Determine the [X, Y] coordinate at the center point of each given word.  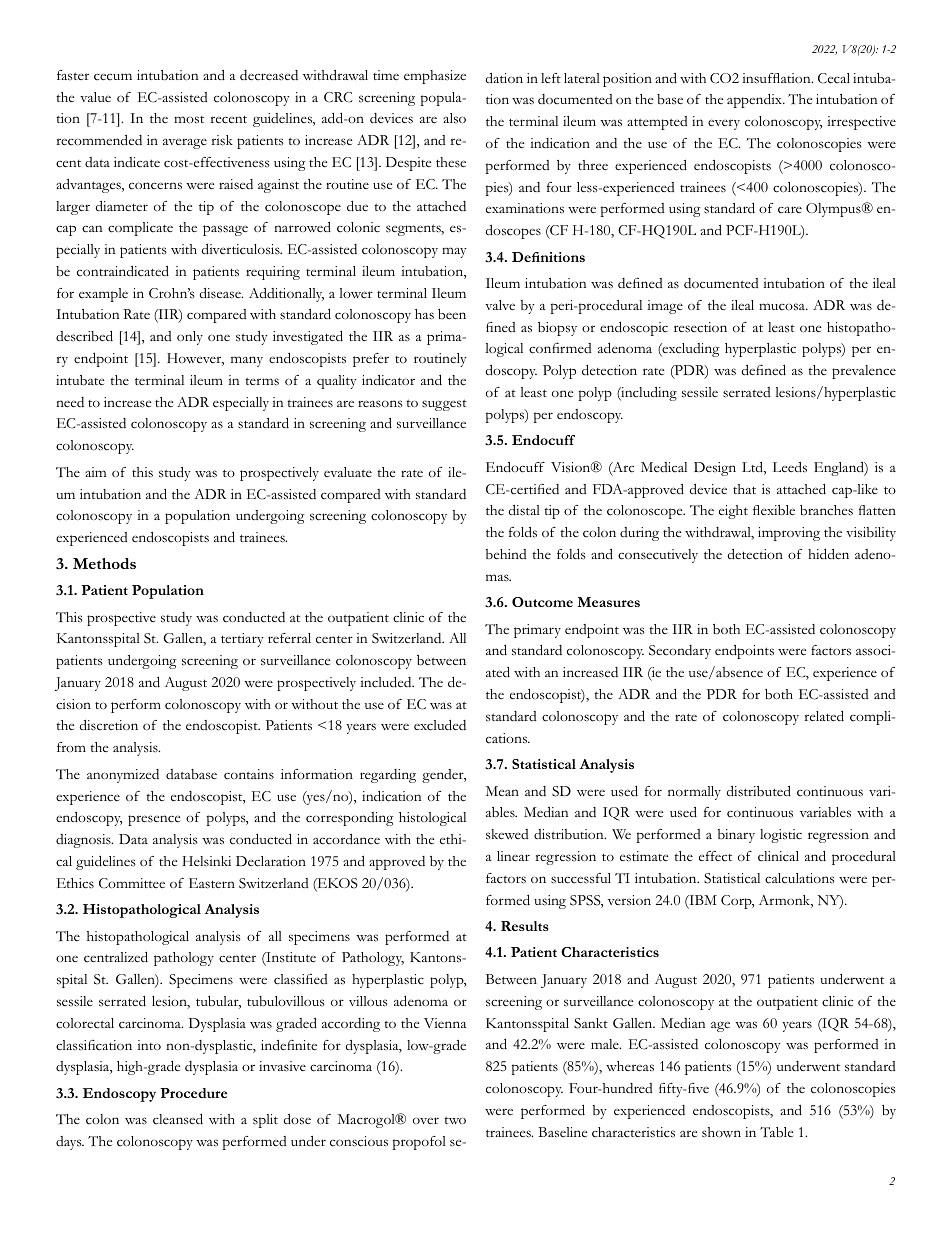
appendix [755, 100]
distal [524, 510]
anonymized [123, 776]
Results [525, 926]
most [189, 120]
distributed [758, 791]
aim [95, 472]
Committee [132, 883]
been [452, 314]
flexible [774, 510]
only [190, 338]
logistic [781, 836]
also [454, 118]
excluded [440, 725]
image [665, 307]
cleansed [178, 1119]
